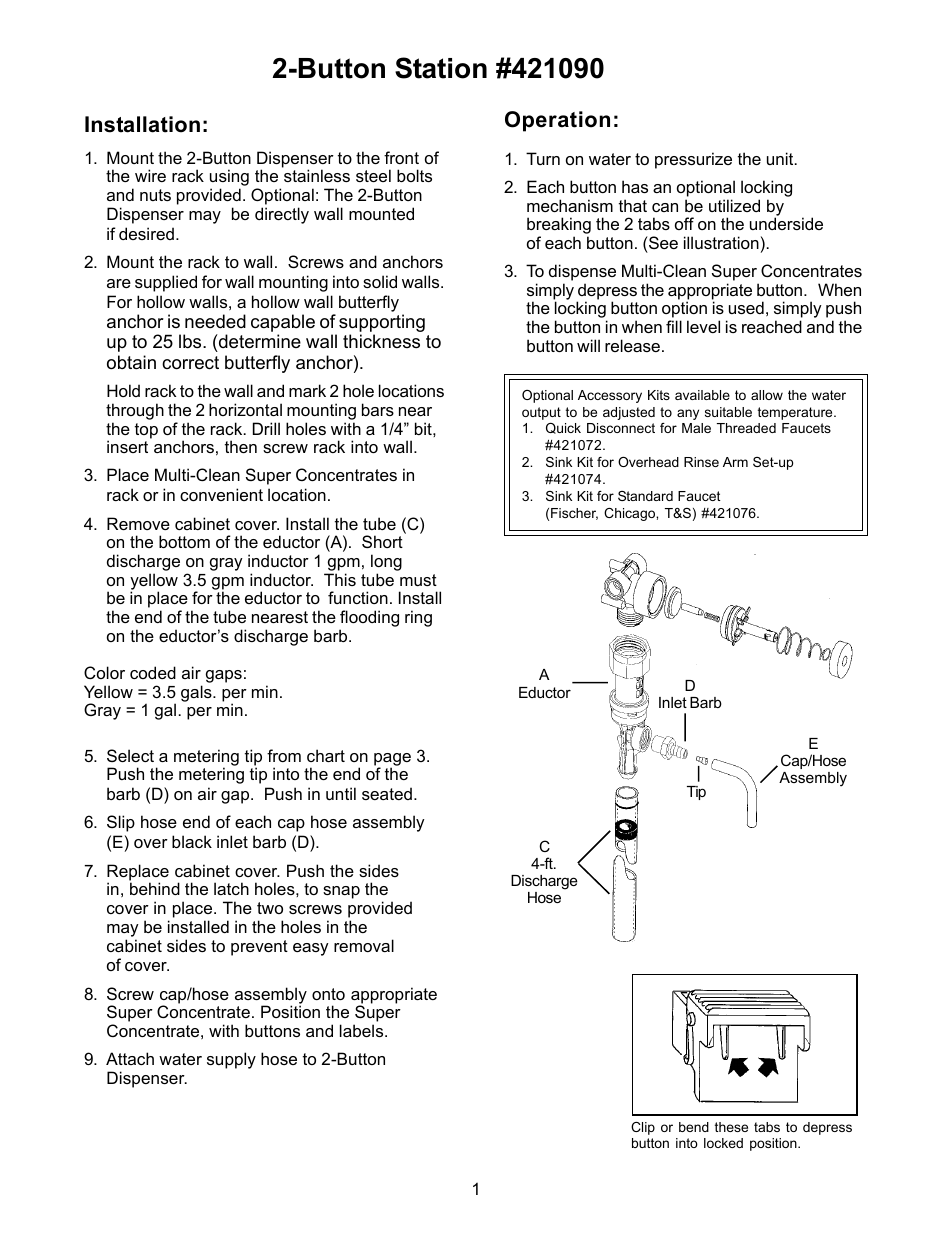 The image size is (952, 1233). What do you see at coordinates (731, 1127) in the screenshot?
I see `these` at bounding box center [731, 1127].
